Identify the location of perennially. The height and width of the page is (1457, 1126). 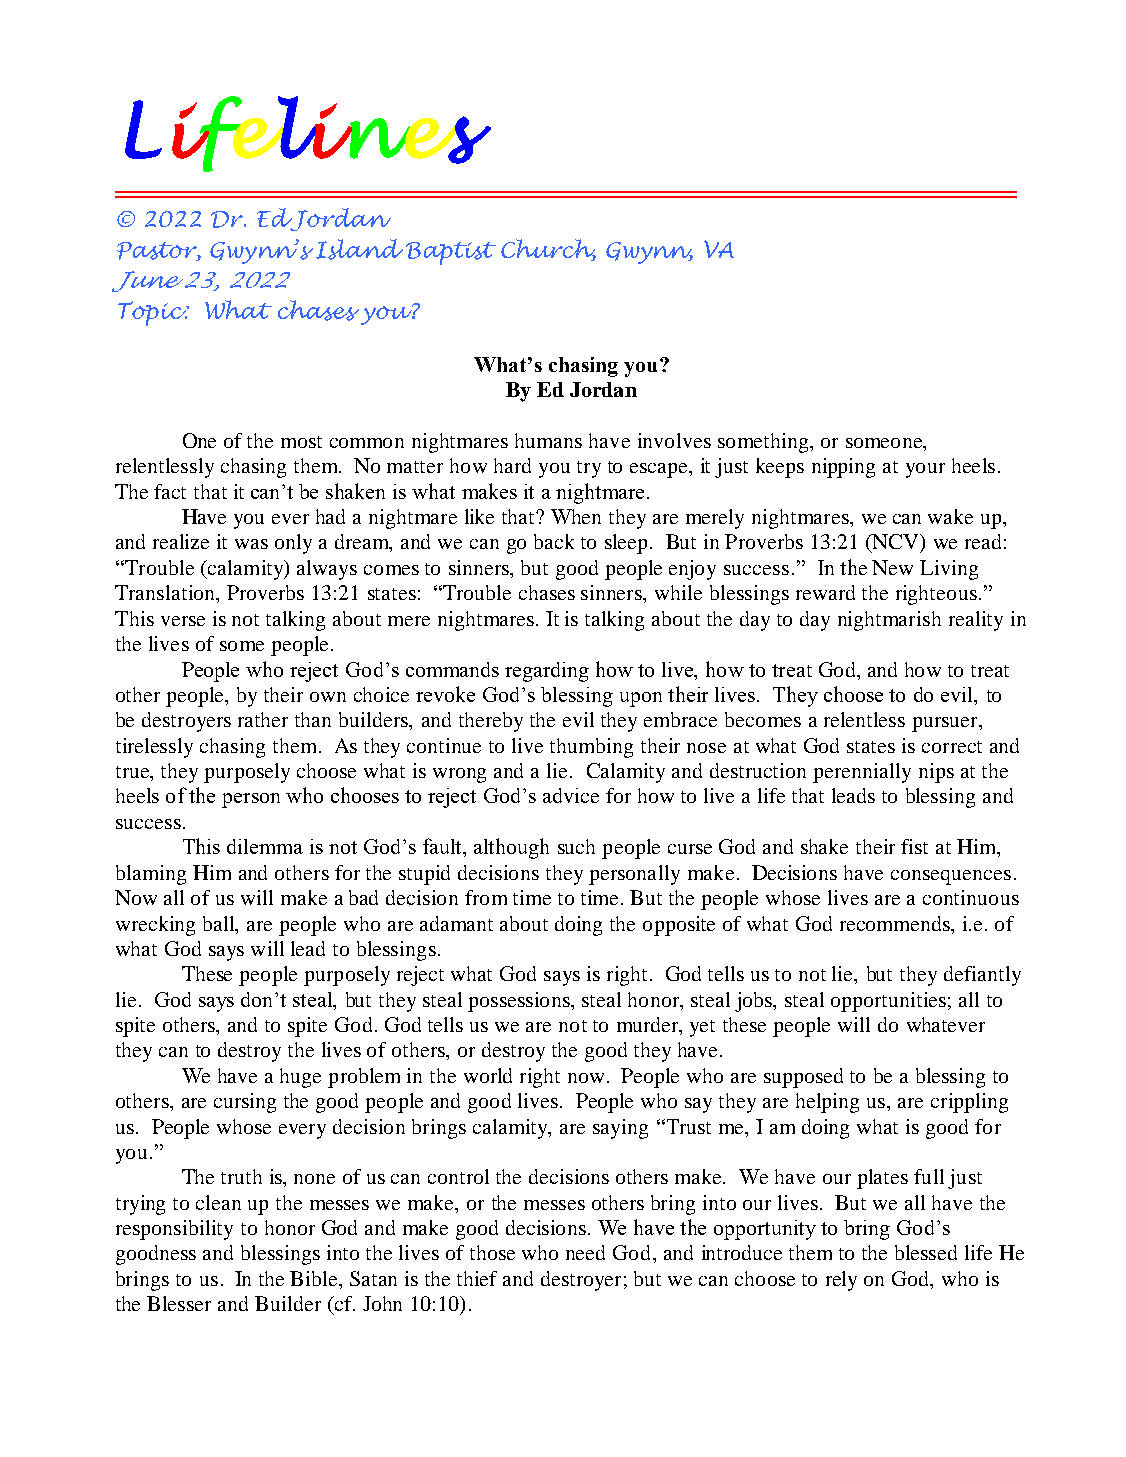
(862, 773).
